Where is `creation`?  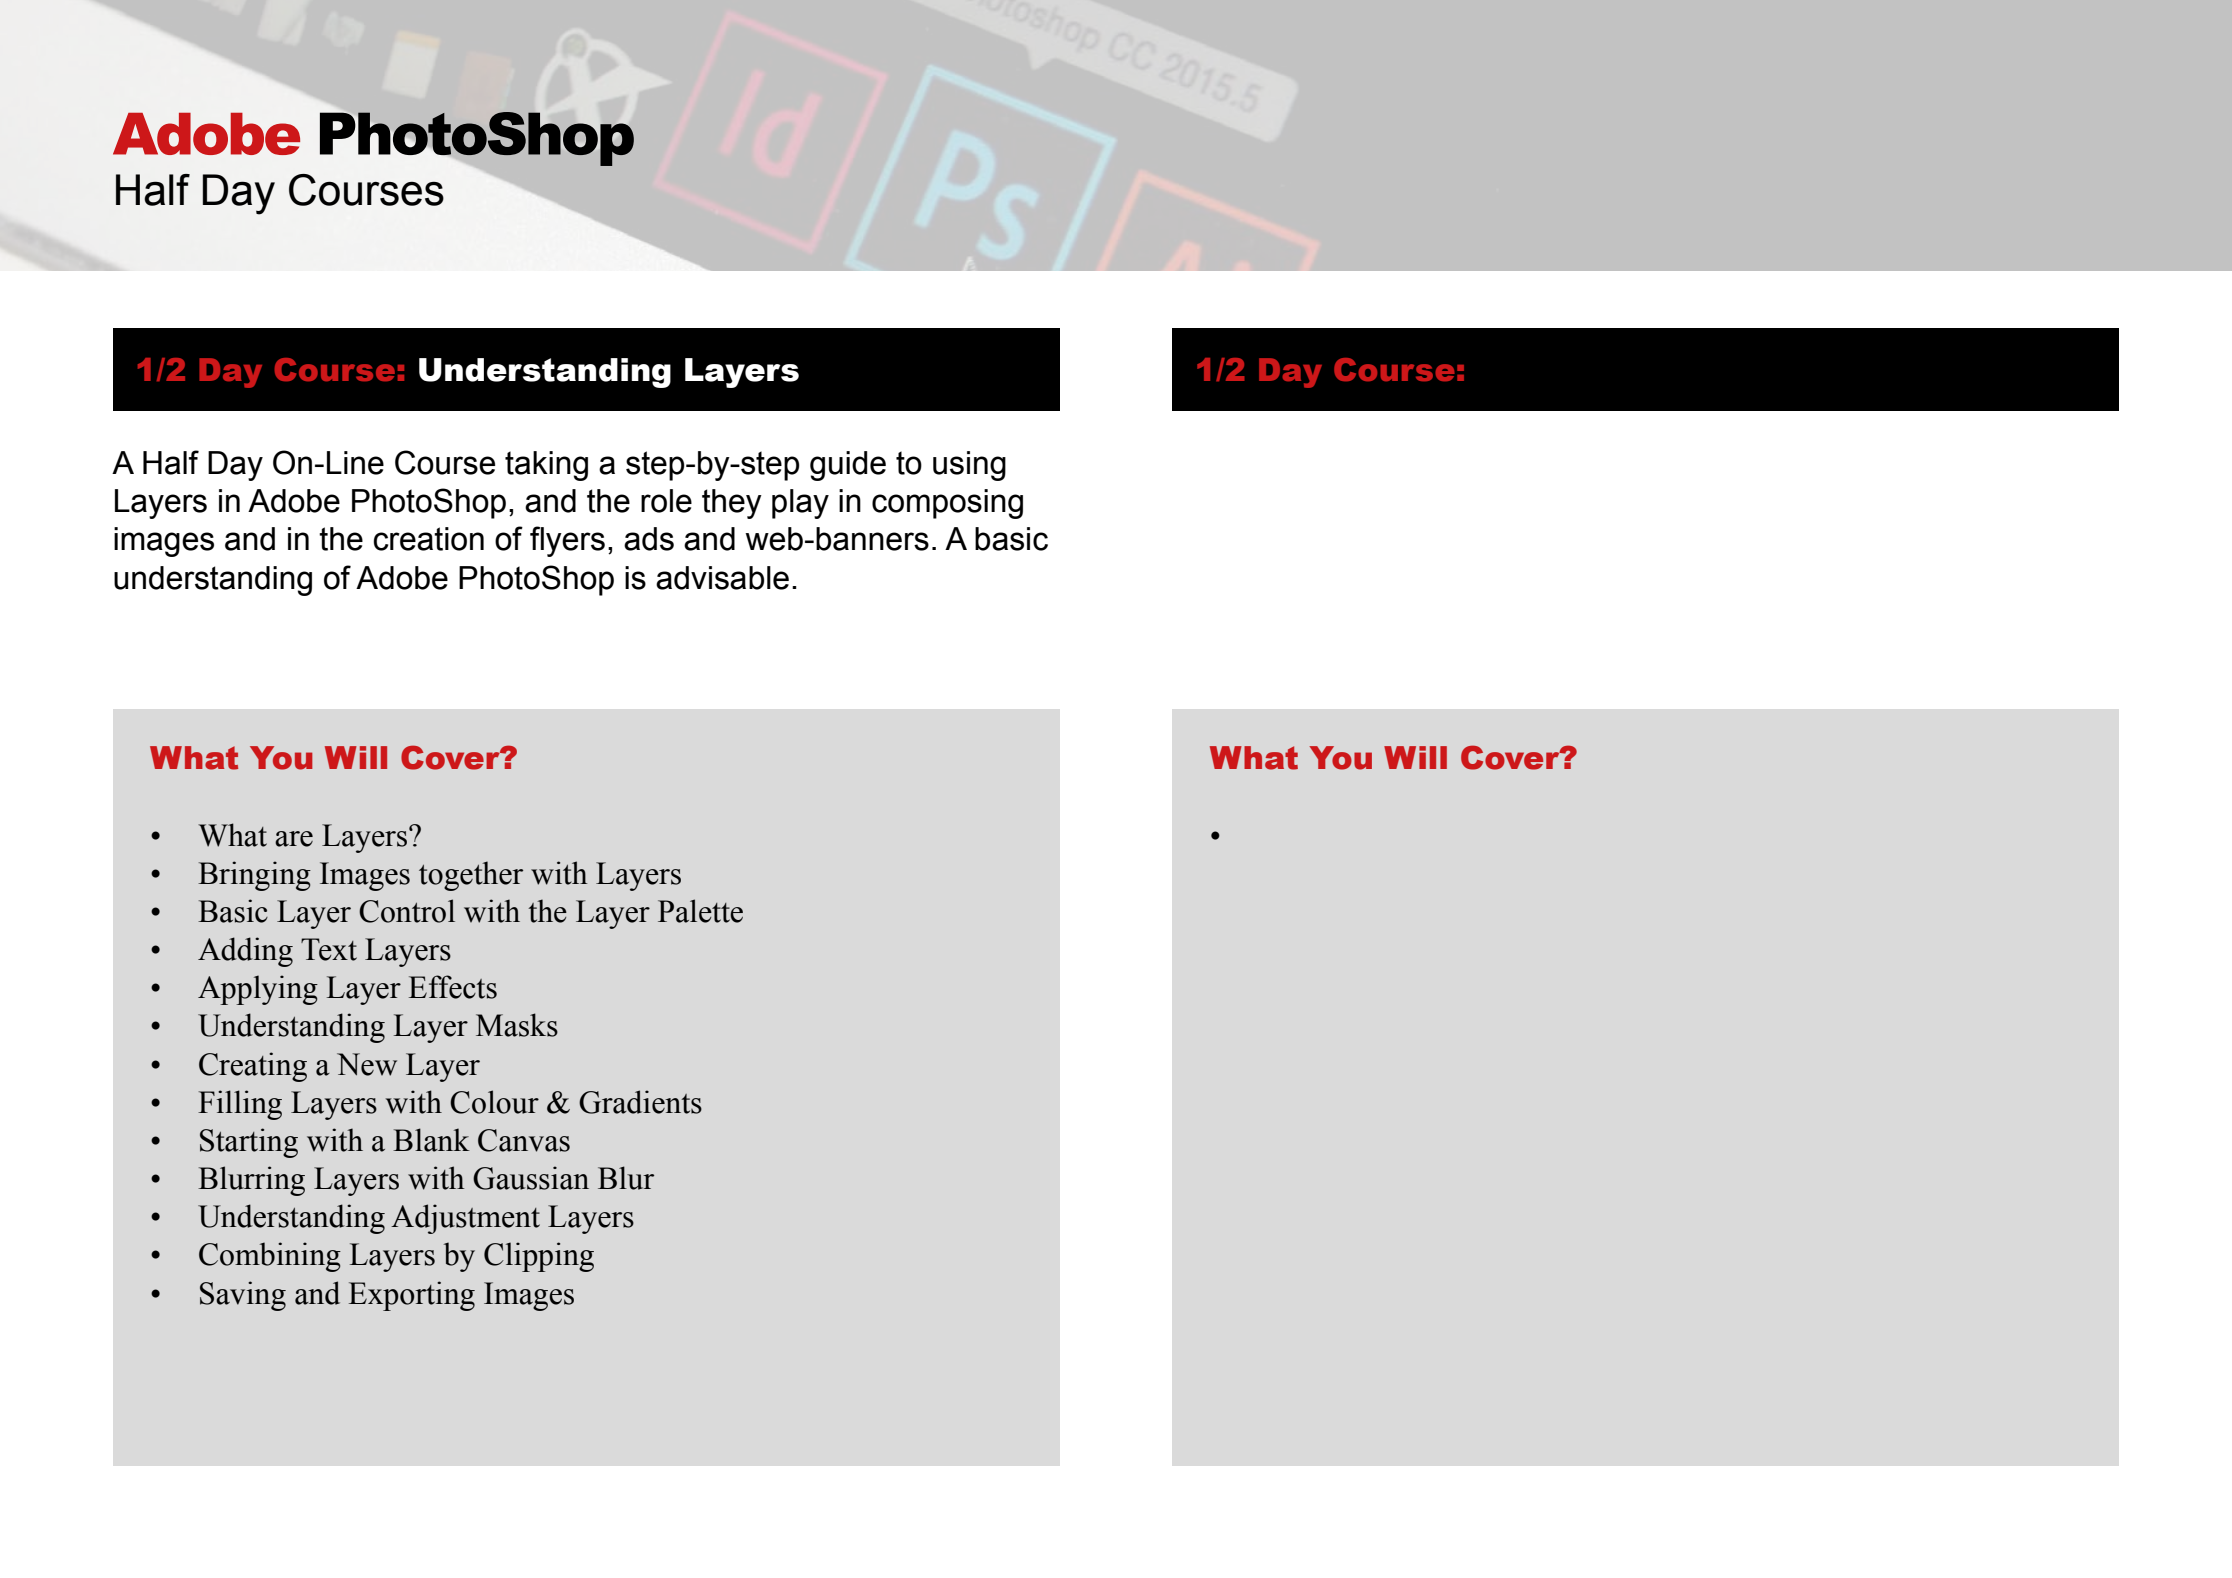 creation is located at coordinates (428, 539).
